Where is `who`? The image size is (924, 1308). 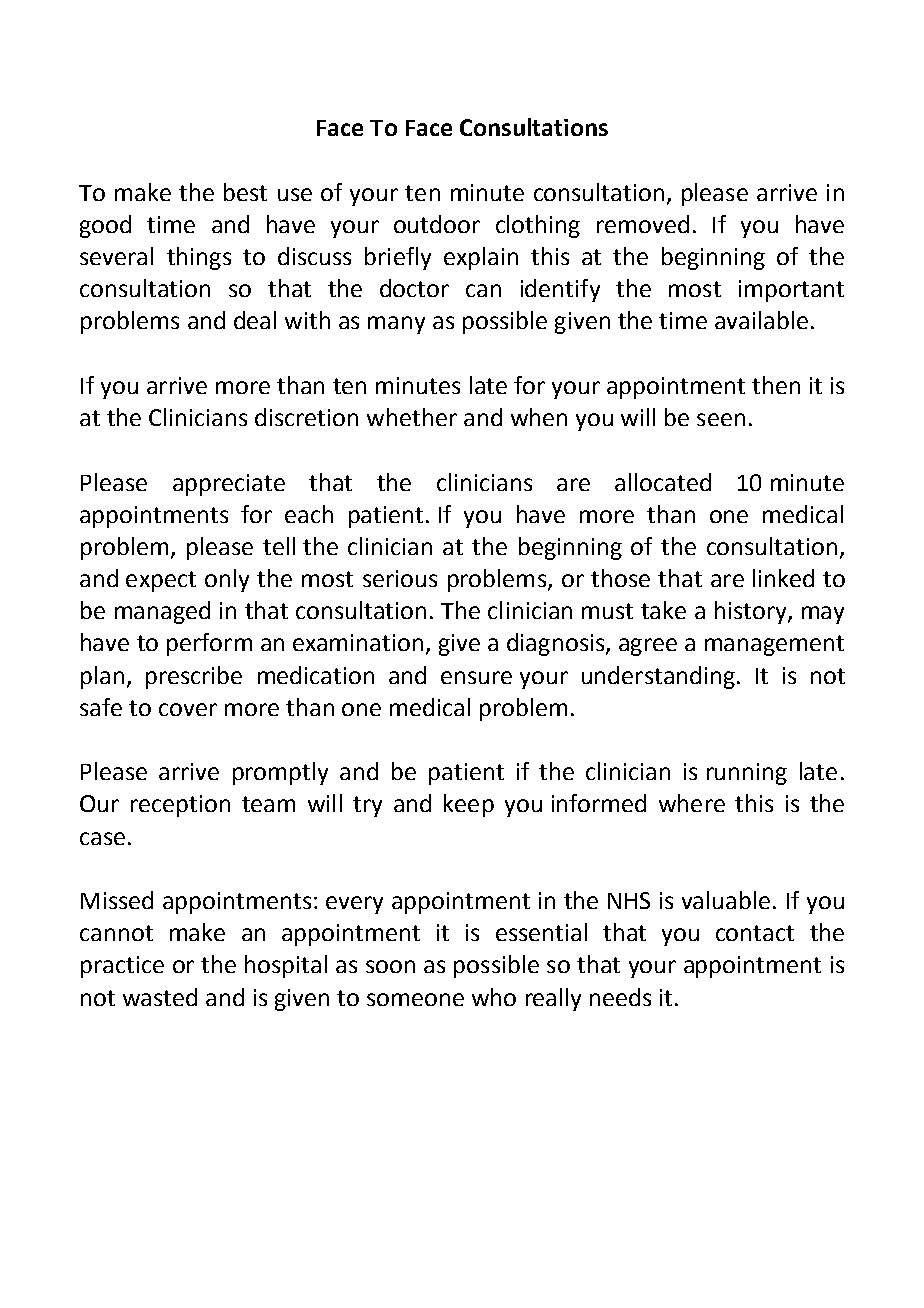 who is located at coordinates (494, 997).
